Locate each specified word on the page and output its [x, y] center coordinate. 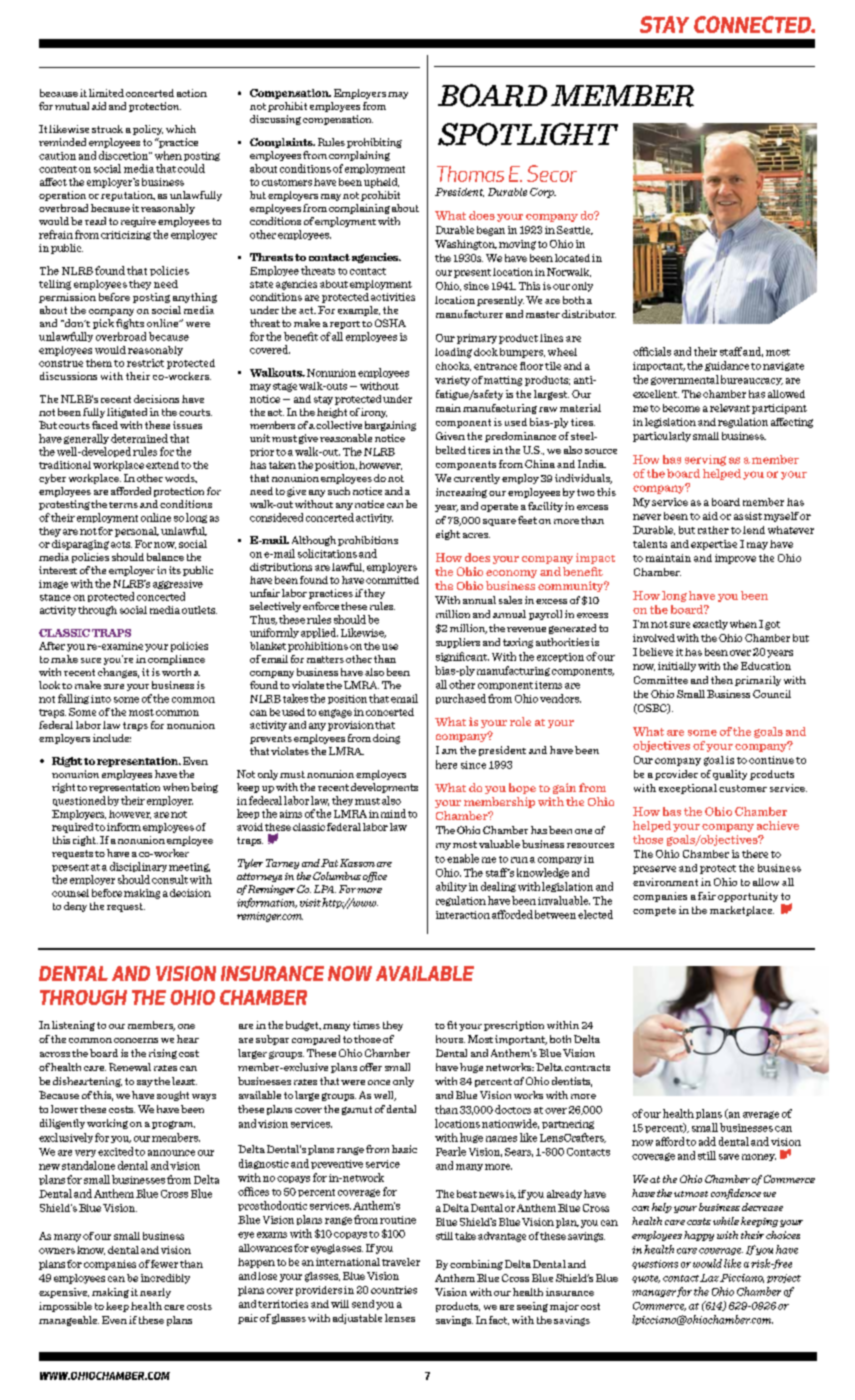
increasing [461, 493]
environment [665, 882]
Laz [709, 1278]
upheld [381, 183]
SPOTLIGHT [528, 134]
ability [451, 887]
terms [123, 505]
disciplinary [138, 867]
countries [394, 1290]
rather [713, 530]
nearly [155, 1293]
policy [148, 130]
